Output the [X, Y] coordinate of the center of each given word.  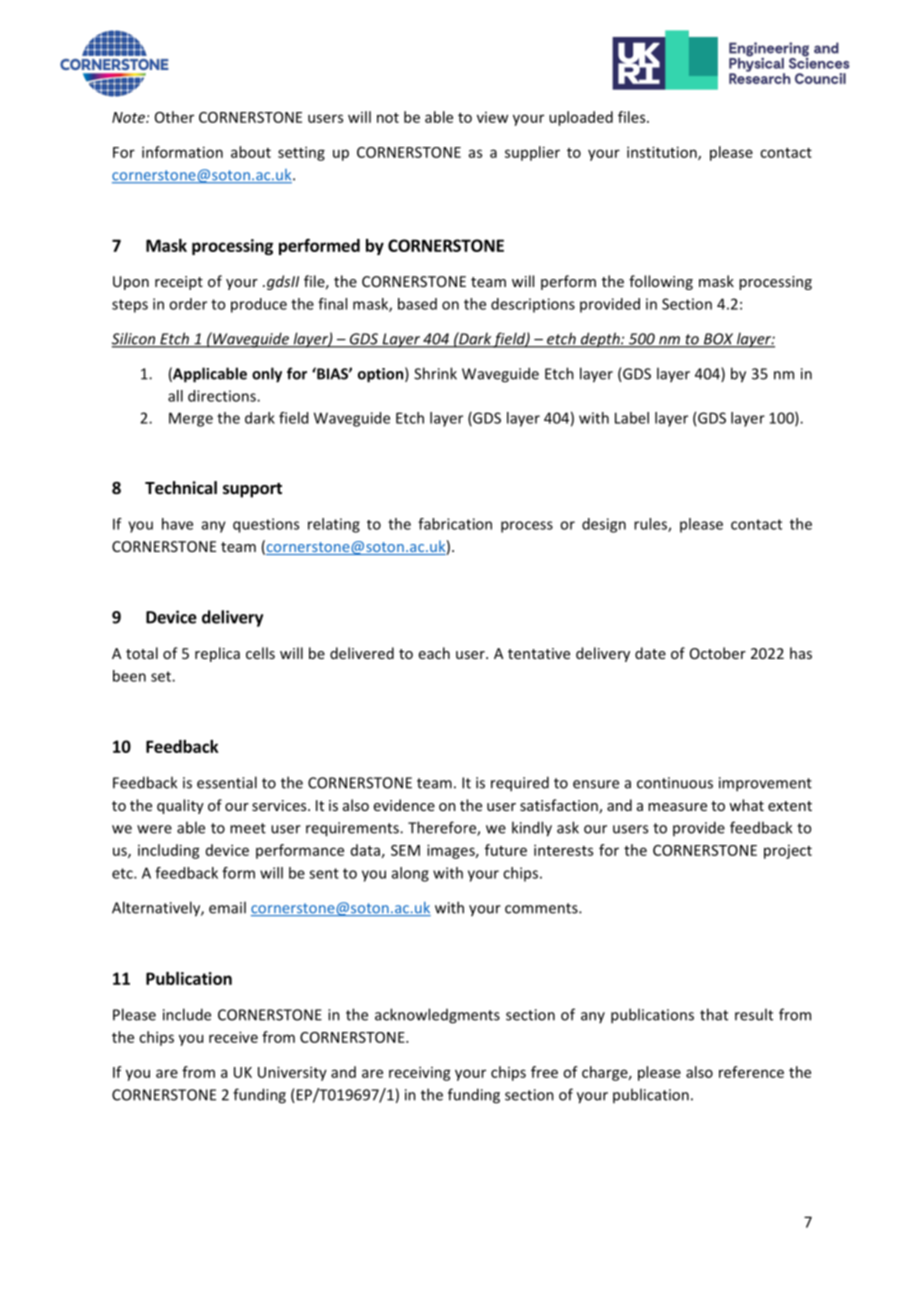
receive [233, 1037]
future [506, 850]
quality [180, 806]
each [434, 653]
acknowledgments [437, 1016]
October [718, 653]
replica [217, 654]
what [746, 805]
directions [223, 396]
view [492, 117]
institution [663, 153]
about [251, 152]
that [714, 1014]
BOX [718, 340]
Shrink [435, 373]
